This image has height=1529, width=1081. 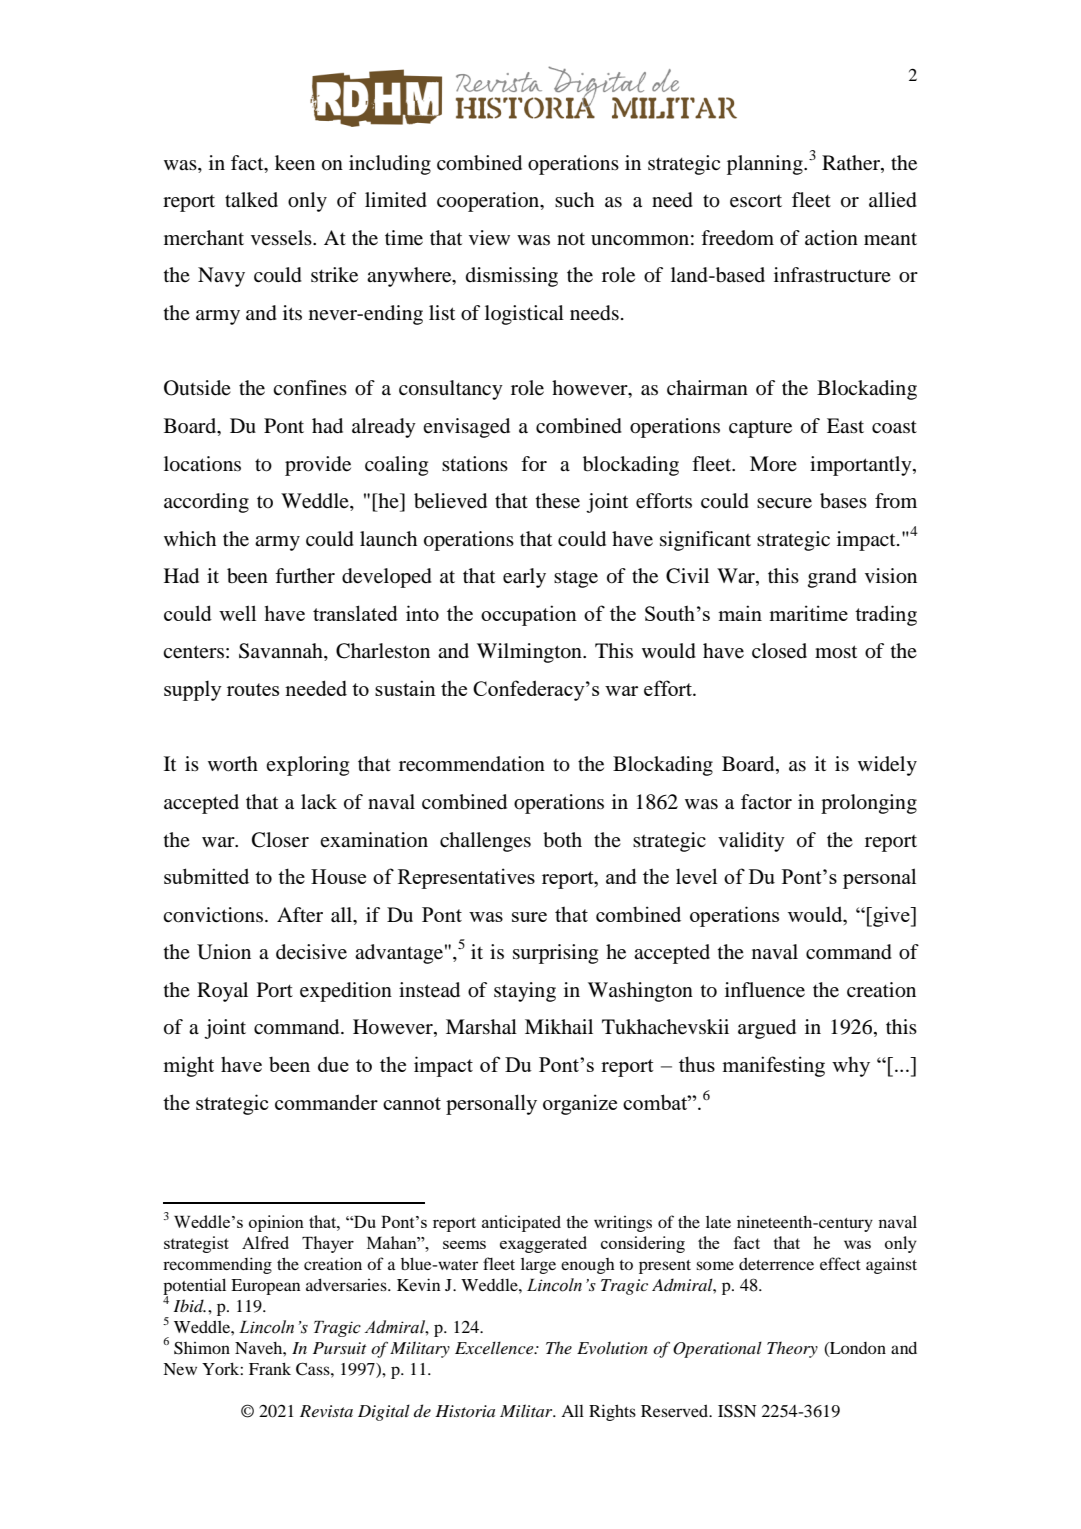 I want to click on action, so click(x=831, y=238).
